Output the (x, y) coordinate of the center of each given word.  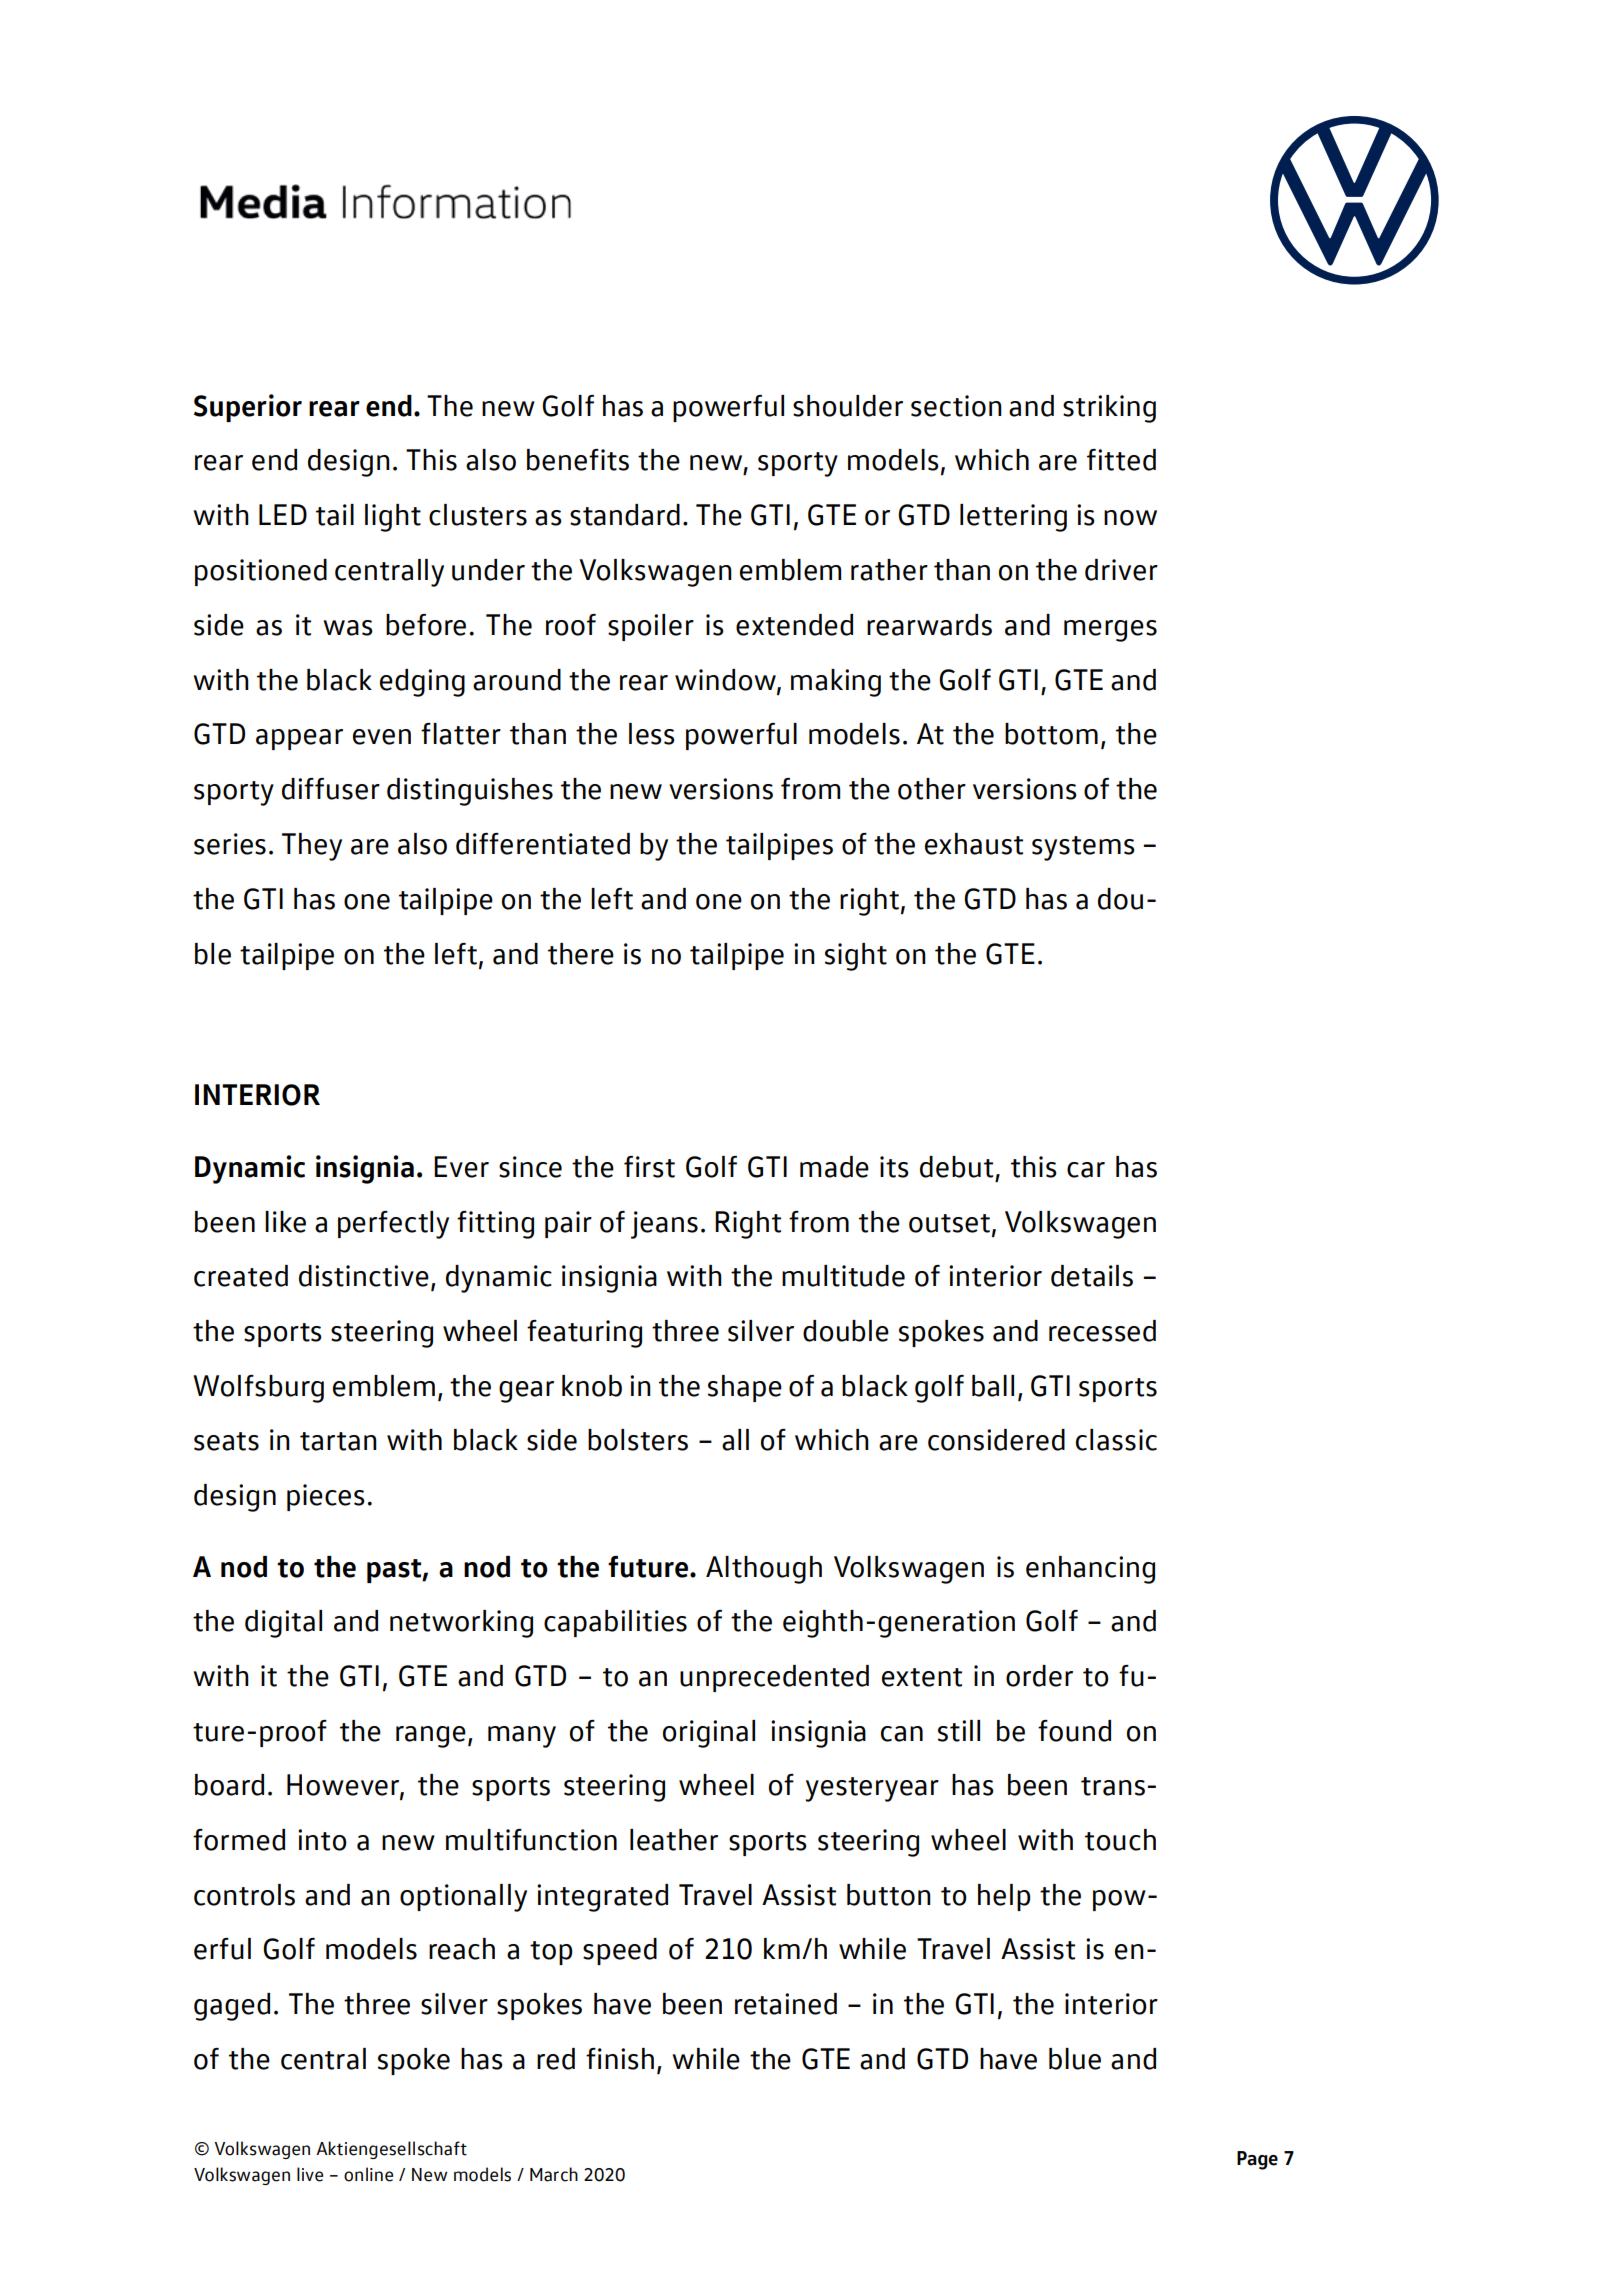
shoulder (848, 406)
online (368, 2174)
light (393, 518)
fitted (1121, 460)
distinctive (364, 1276)
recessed (1102, 1331)
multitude (843, 1276)
